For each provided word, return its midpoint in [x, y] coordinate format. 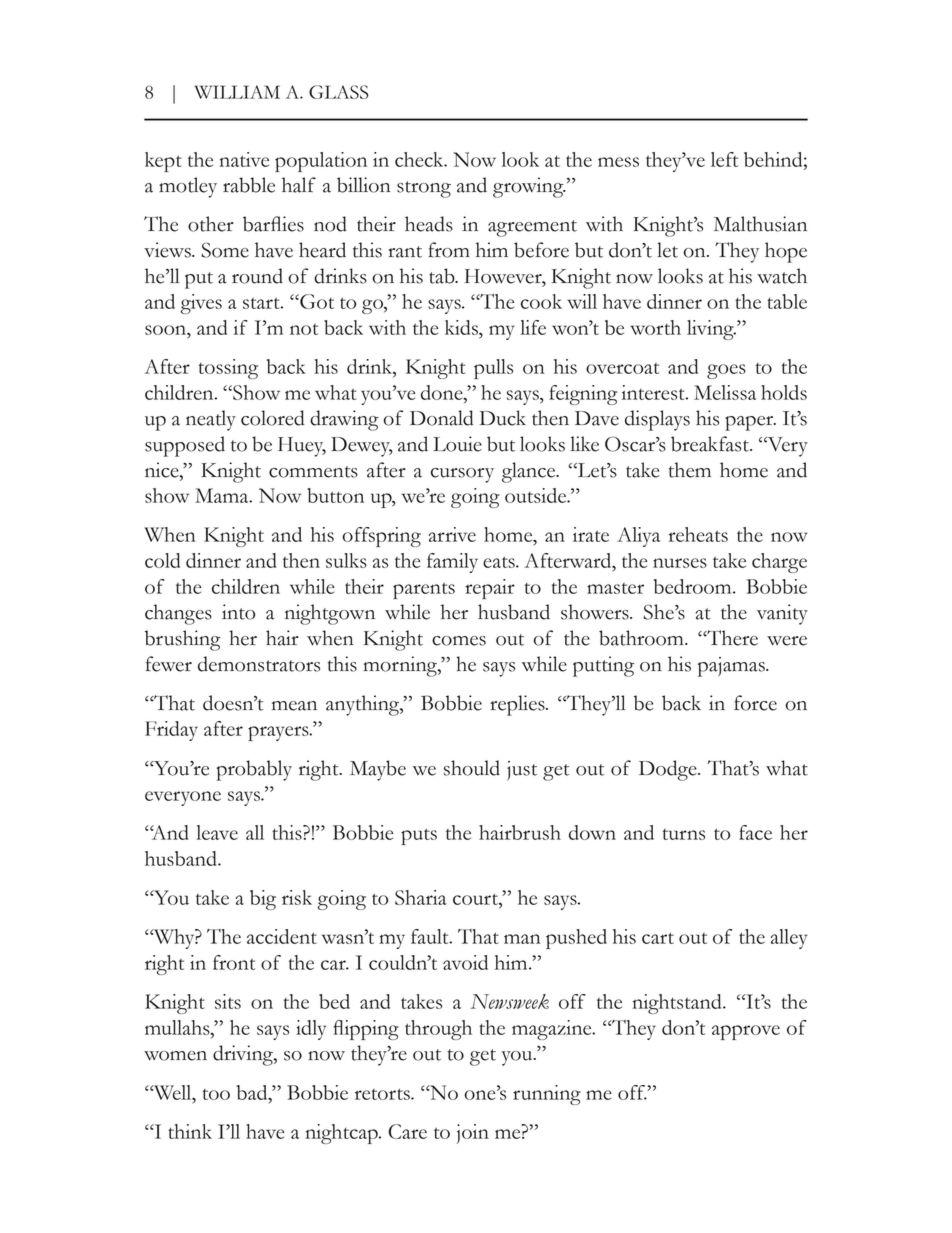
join [473, 1134]
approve [746, 1032]
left [724, 159]
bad [253, 1092]
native [244, 159]
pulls [493, 369]
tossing [228, 369]
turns [684, 834]
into [238, 612]
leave [217, 832]
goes [726, 371]
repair [490, 589]
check [420, 159]
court [476, 899]
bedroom [694, 586]
